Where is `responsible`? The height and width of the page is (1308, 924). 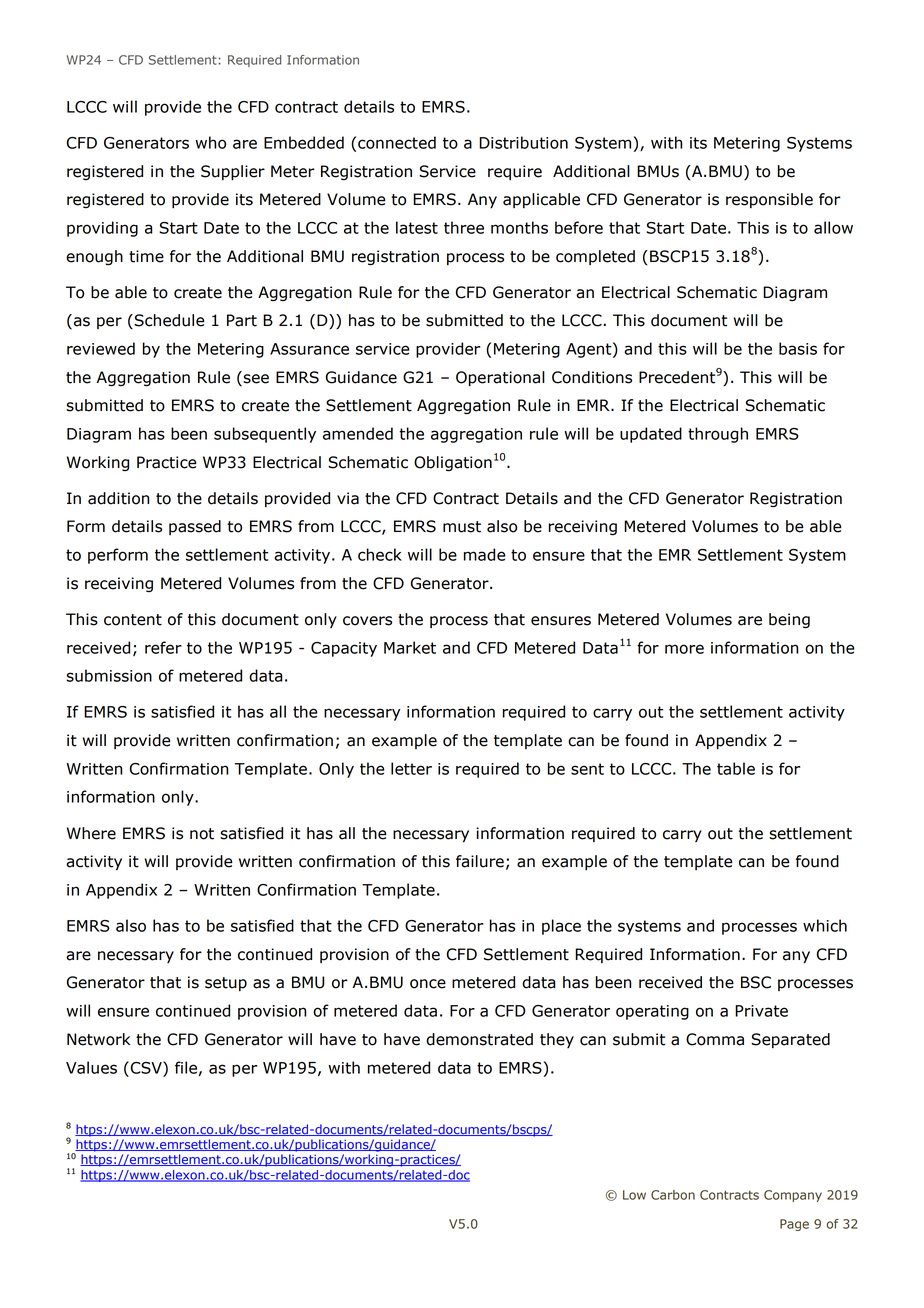
responsible is located at coordinates (769, 200).
